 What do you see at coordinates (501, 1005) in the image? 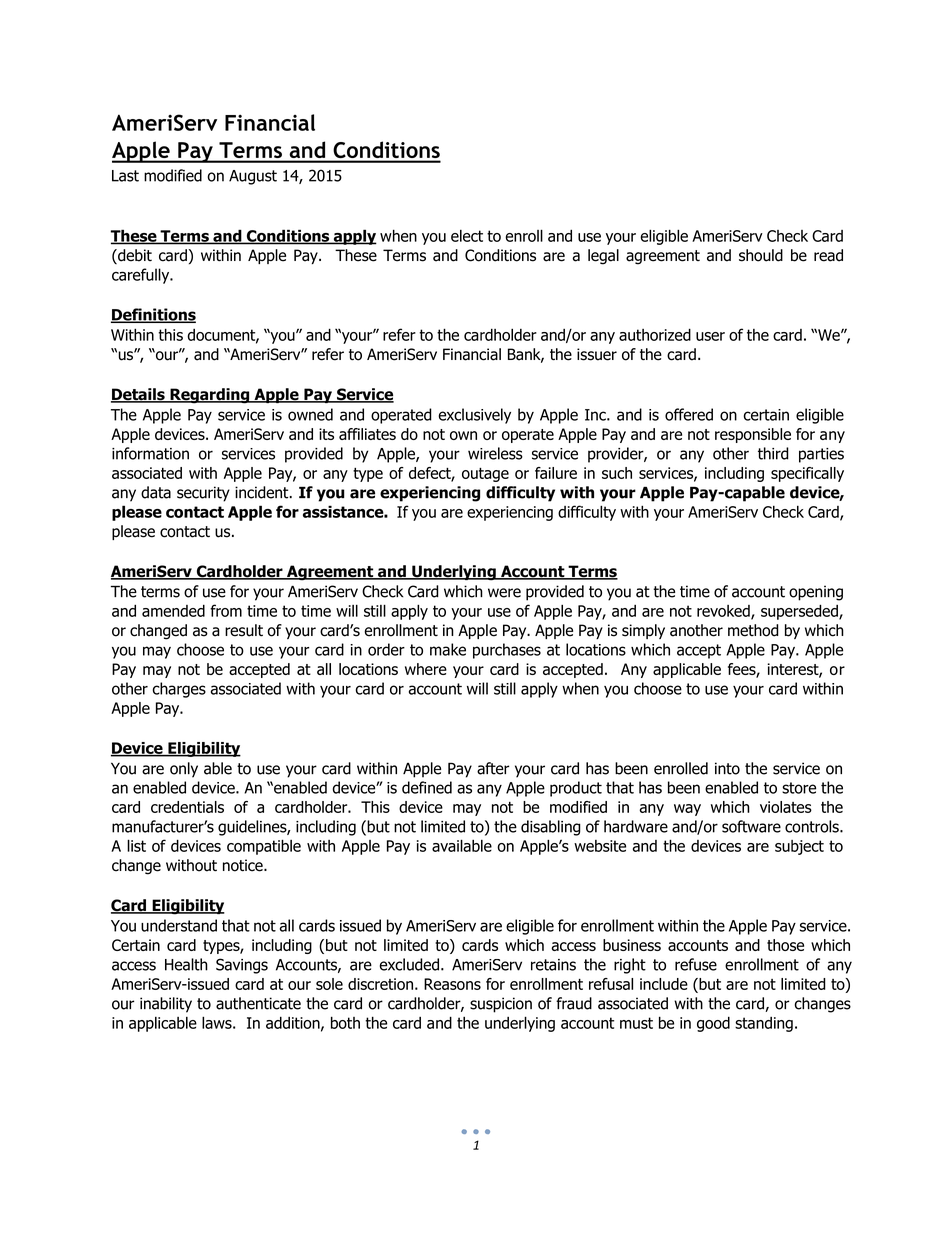
I see `suspicion` at bounding box center [501, 1005].
